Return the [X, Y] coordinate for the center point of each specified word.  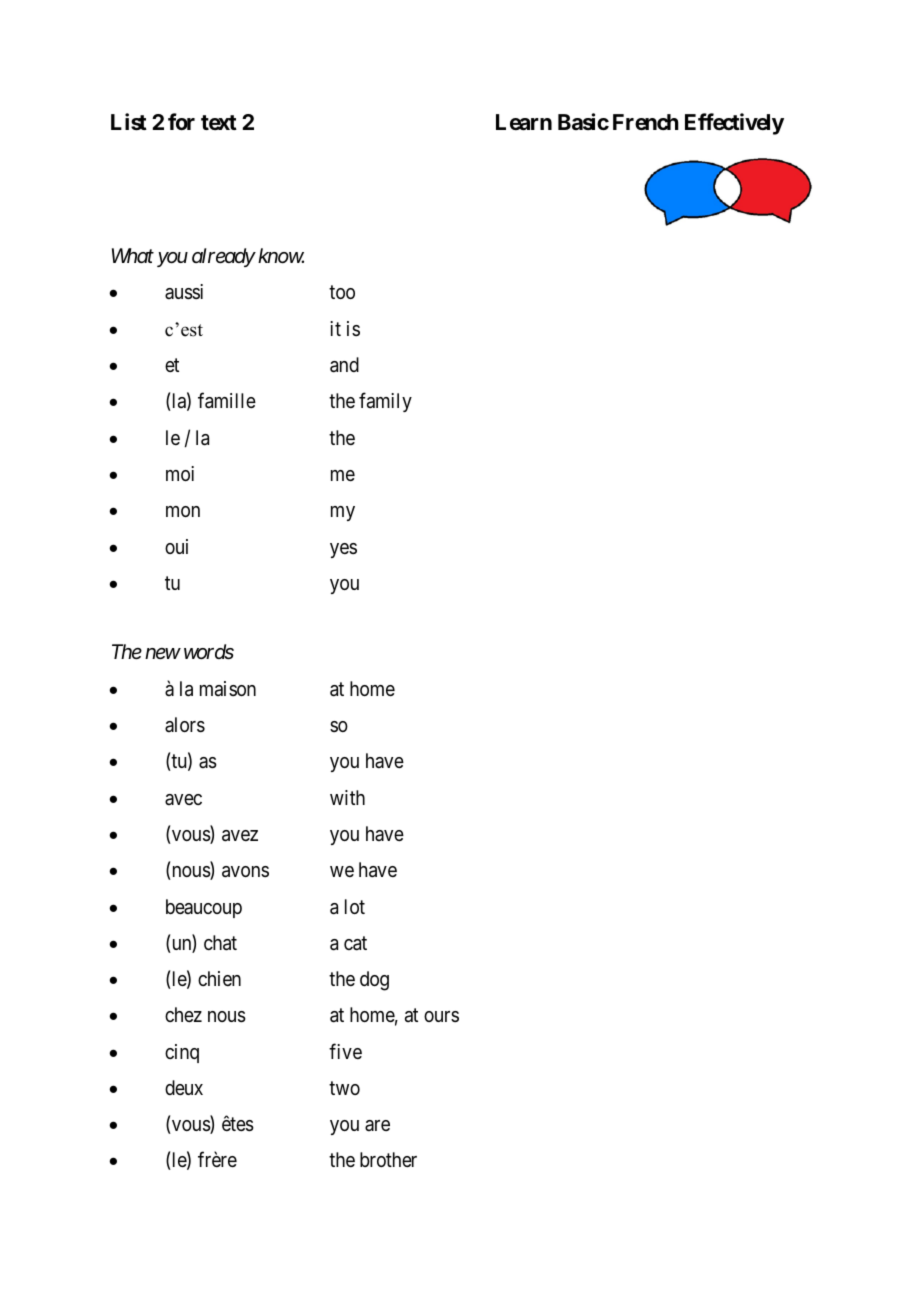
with [347, 797]
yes [343, 550]
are [377, 1125]
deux [184, 1087]
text [219, 122]
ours [441, 1016]
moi [180, 473]
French [646, 122]
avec [183, 799]
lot [355, 906]
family [385, 402]
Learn [524, 122]
